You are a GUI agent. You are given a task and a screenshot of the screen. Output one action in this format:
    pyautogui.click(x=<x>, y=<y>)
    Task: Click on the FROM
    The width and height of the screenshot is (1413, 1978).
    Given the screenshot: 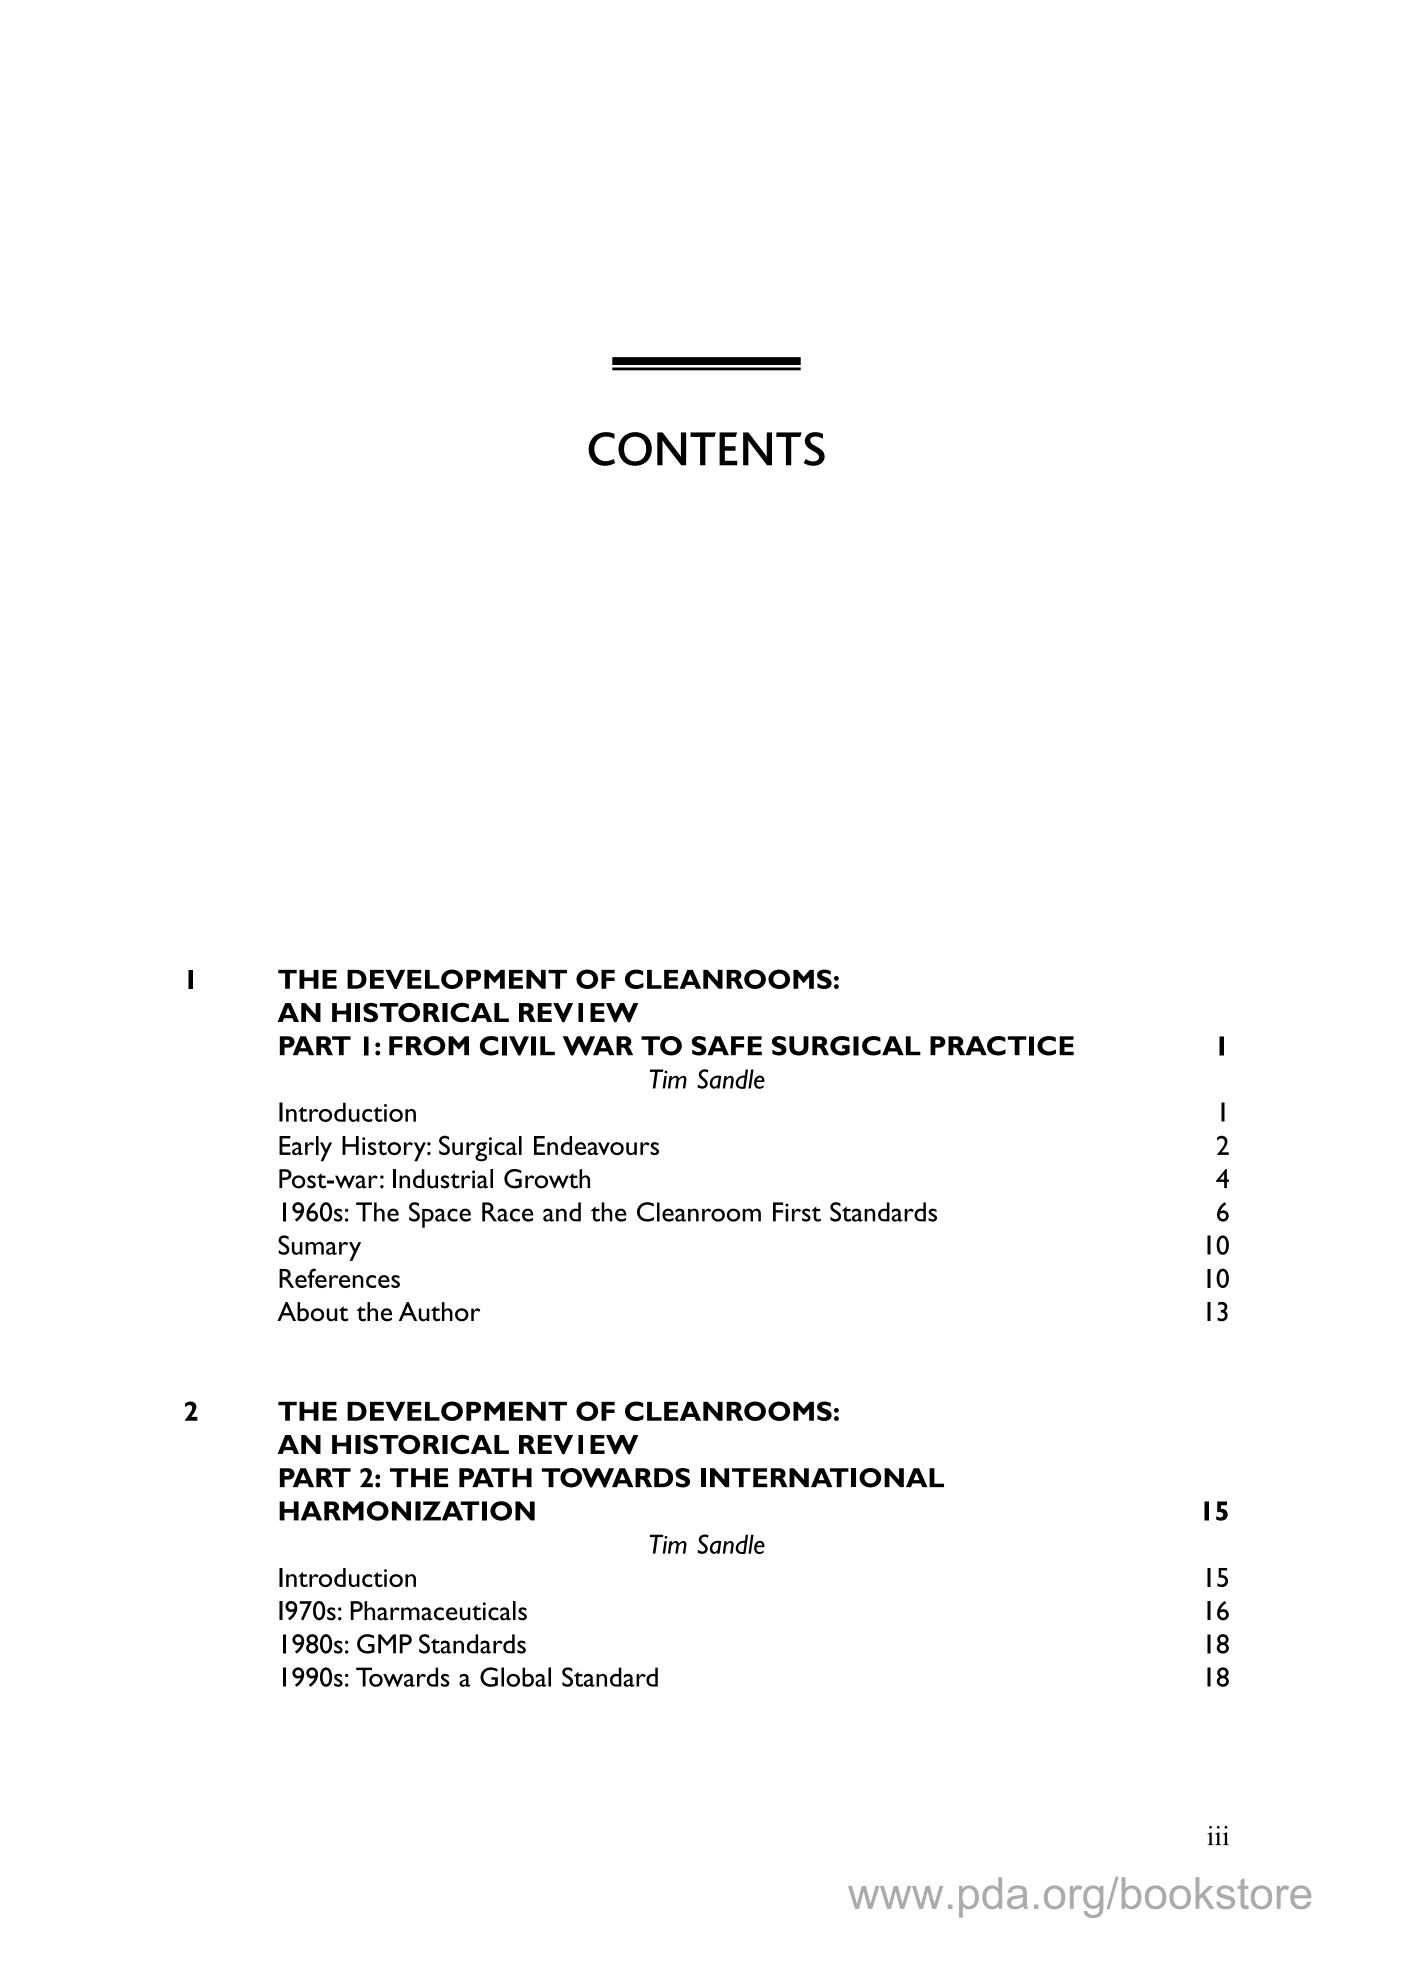 What is the action you would take?
    pyautogui.click(x=429, y=1046)
